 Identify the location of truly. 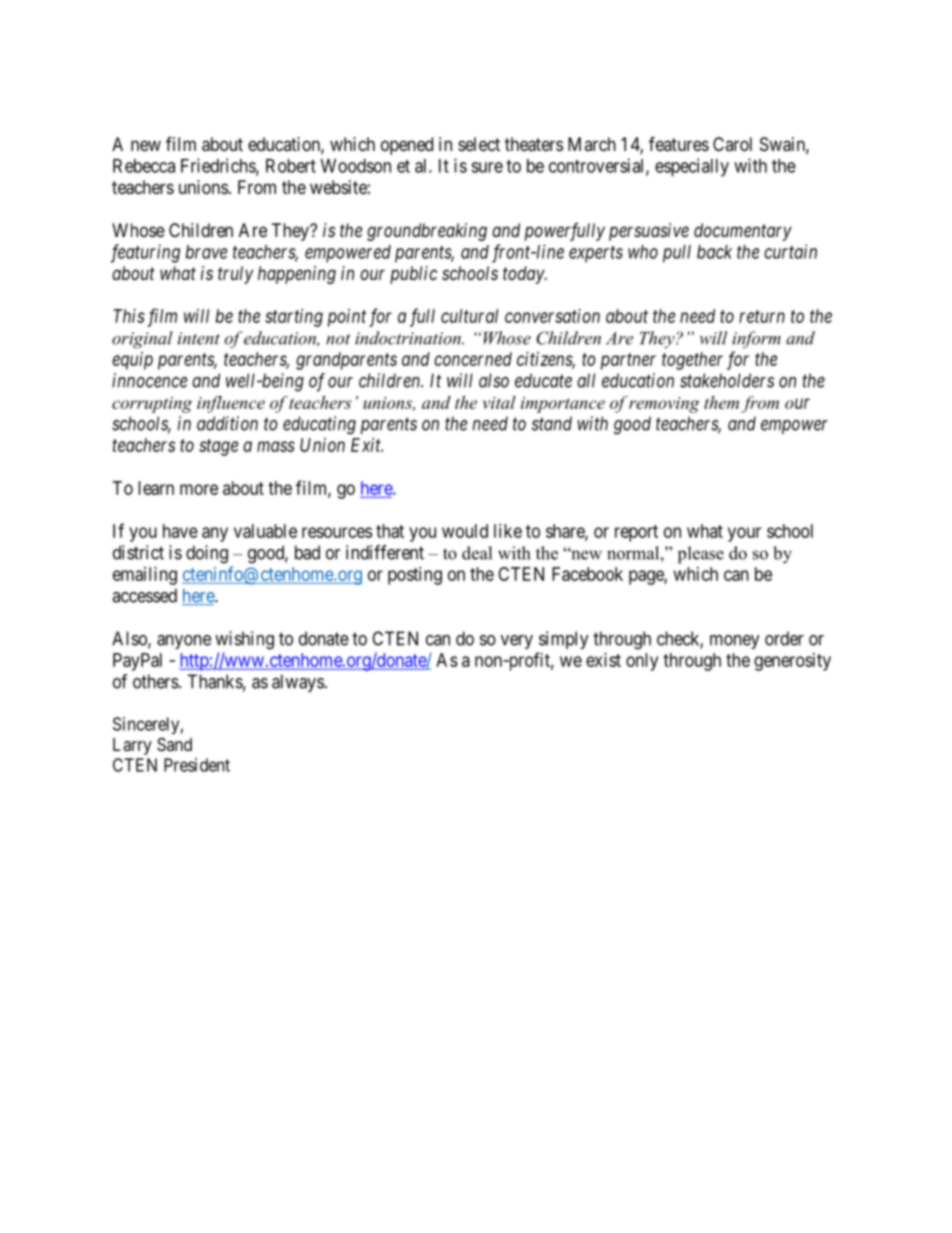
(235, 275).
